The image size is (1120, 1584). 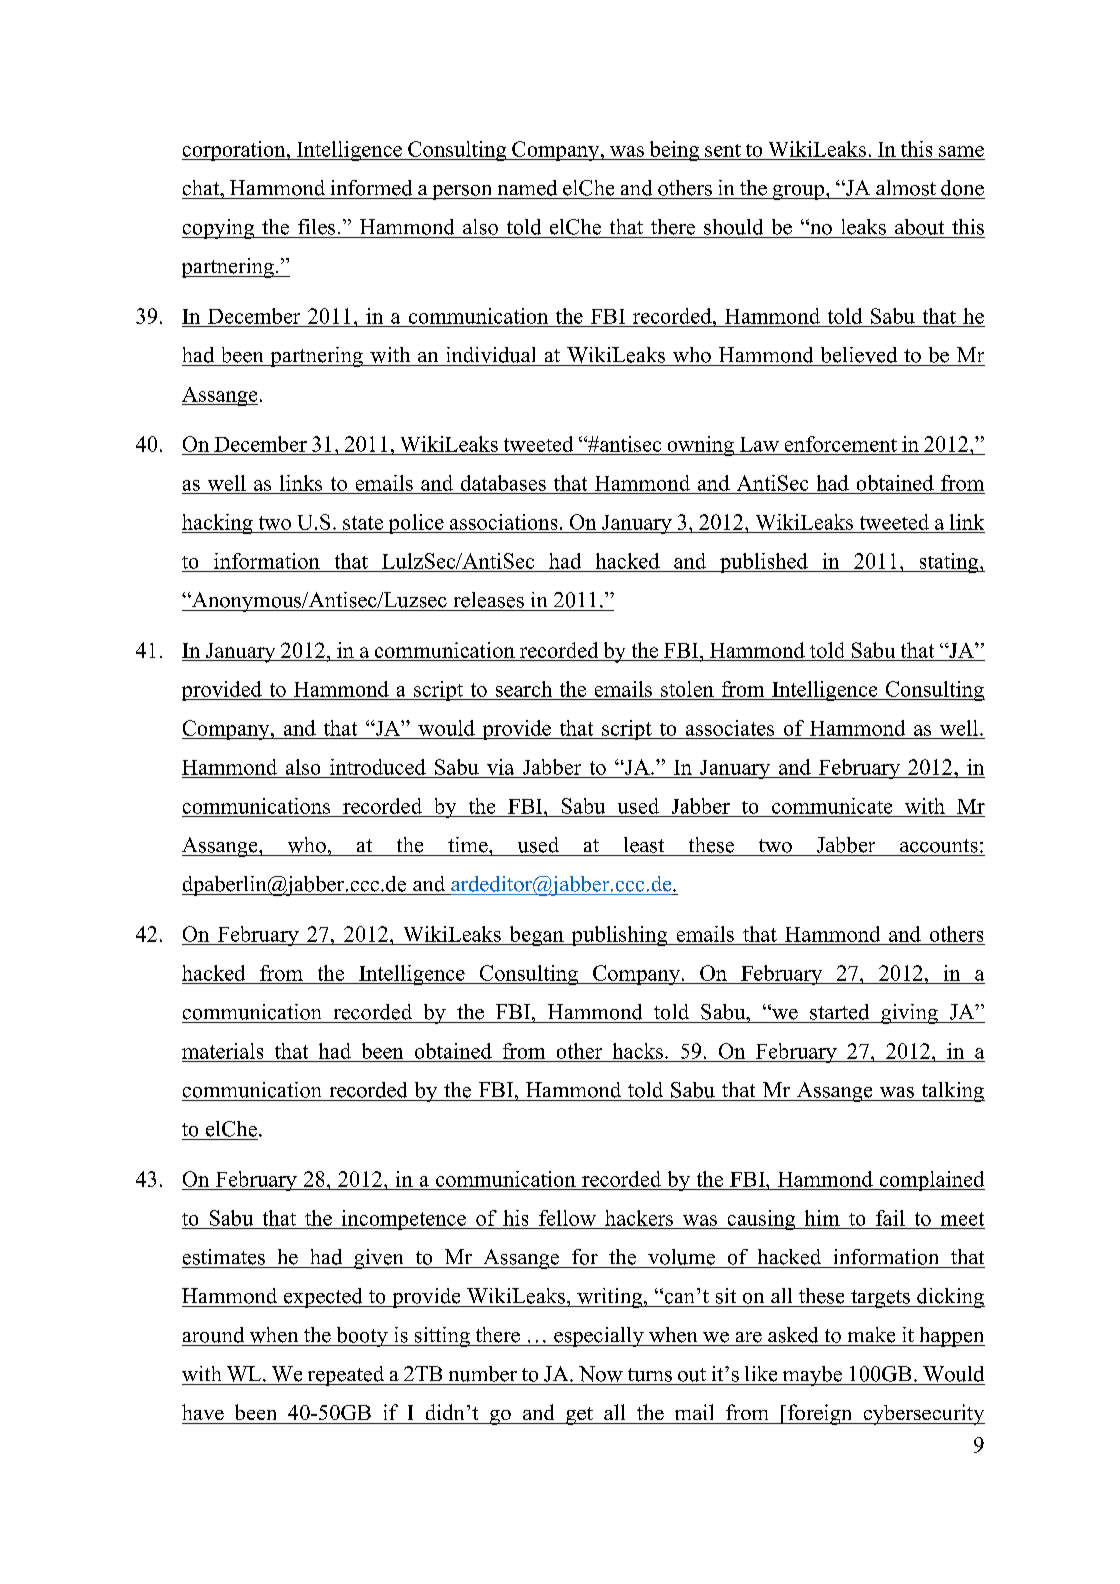 What do you see at coordinates (346, 1376) in the screenshot?
I see `repeated` at bounding box center [346, 1376].
